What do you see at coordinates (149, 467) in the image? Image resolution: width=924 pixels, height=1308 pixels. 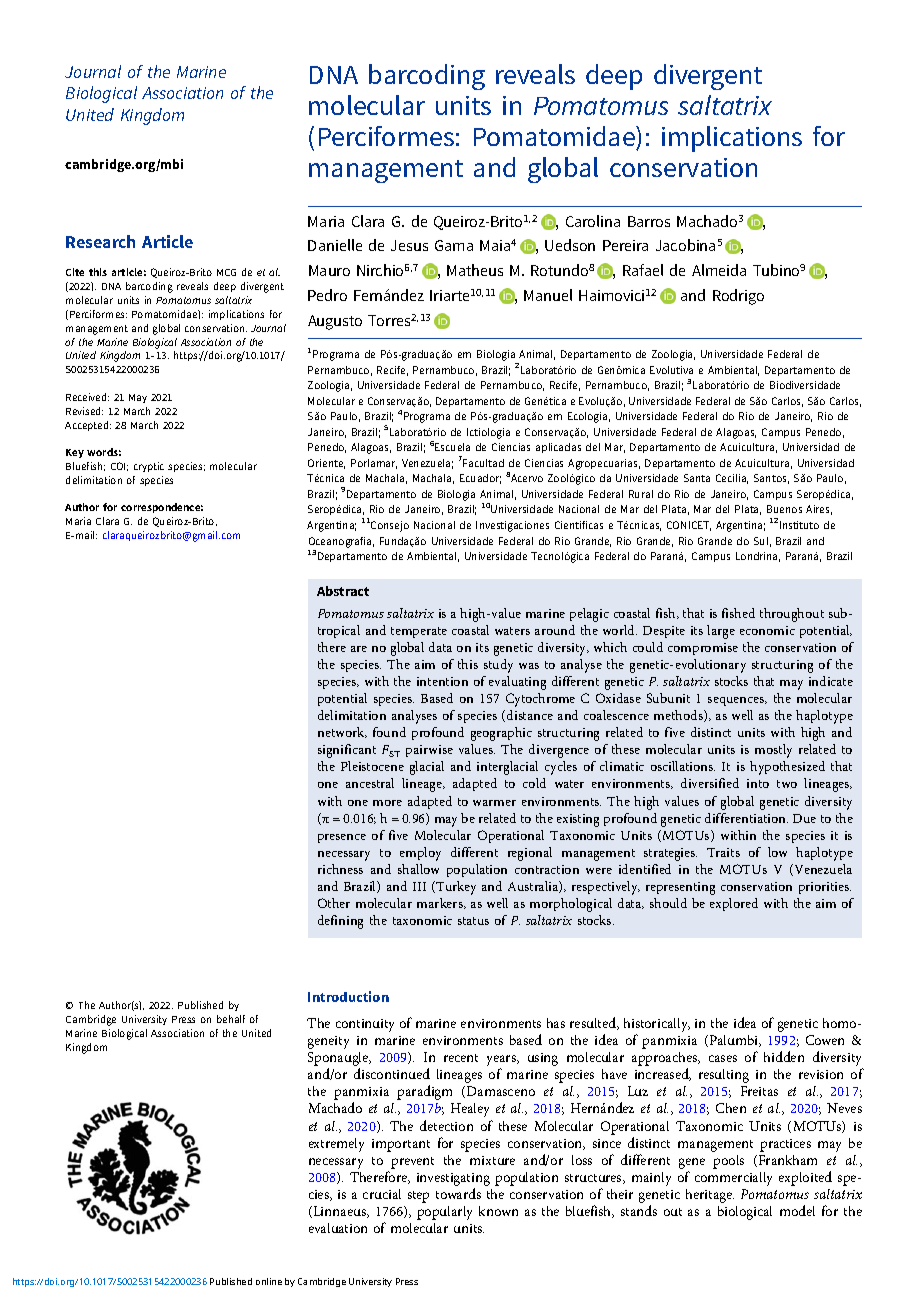 I see `cryptic` at bounding box center [149, 467].
